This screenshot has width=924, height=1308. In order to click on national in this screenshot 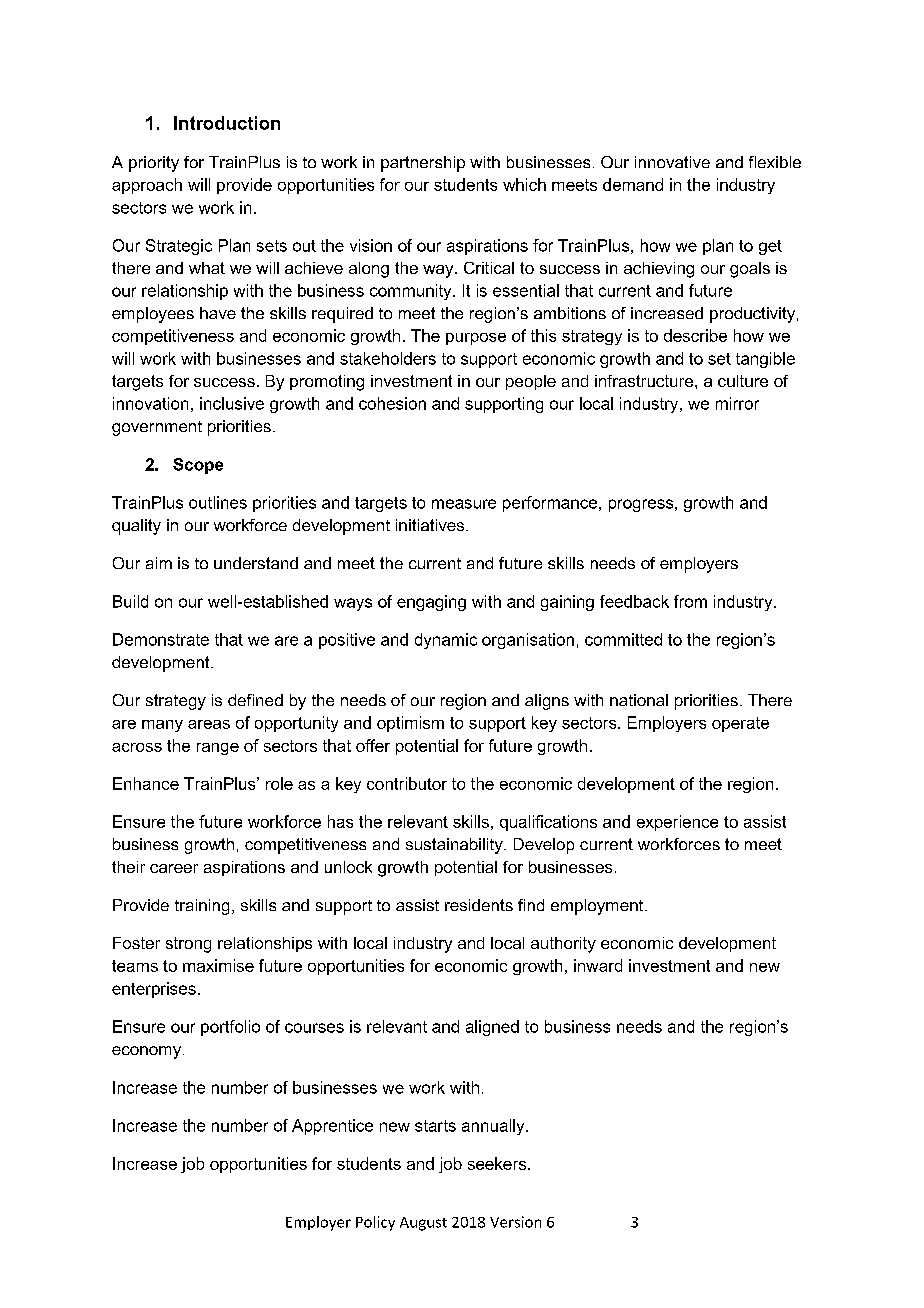, I will do `click(639, 700)`.
